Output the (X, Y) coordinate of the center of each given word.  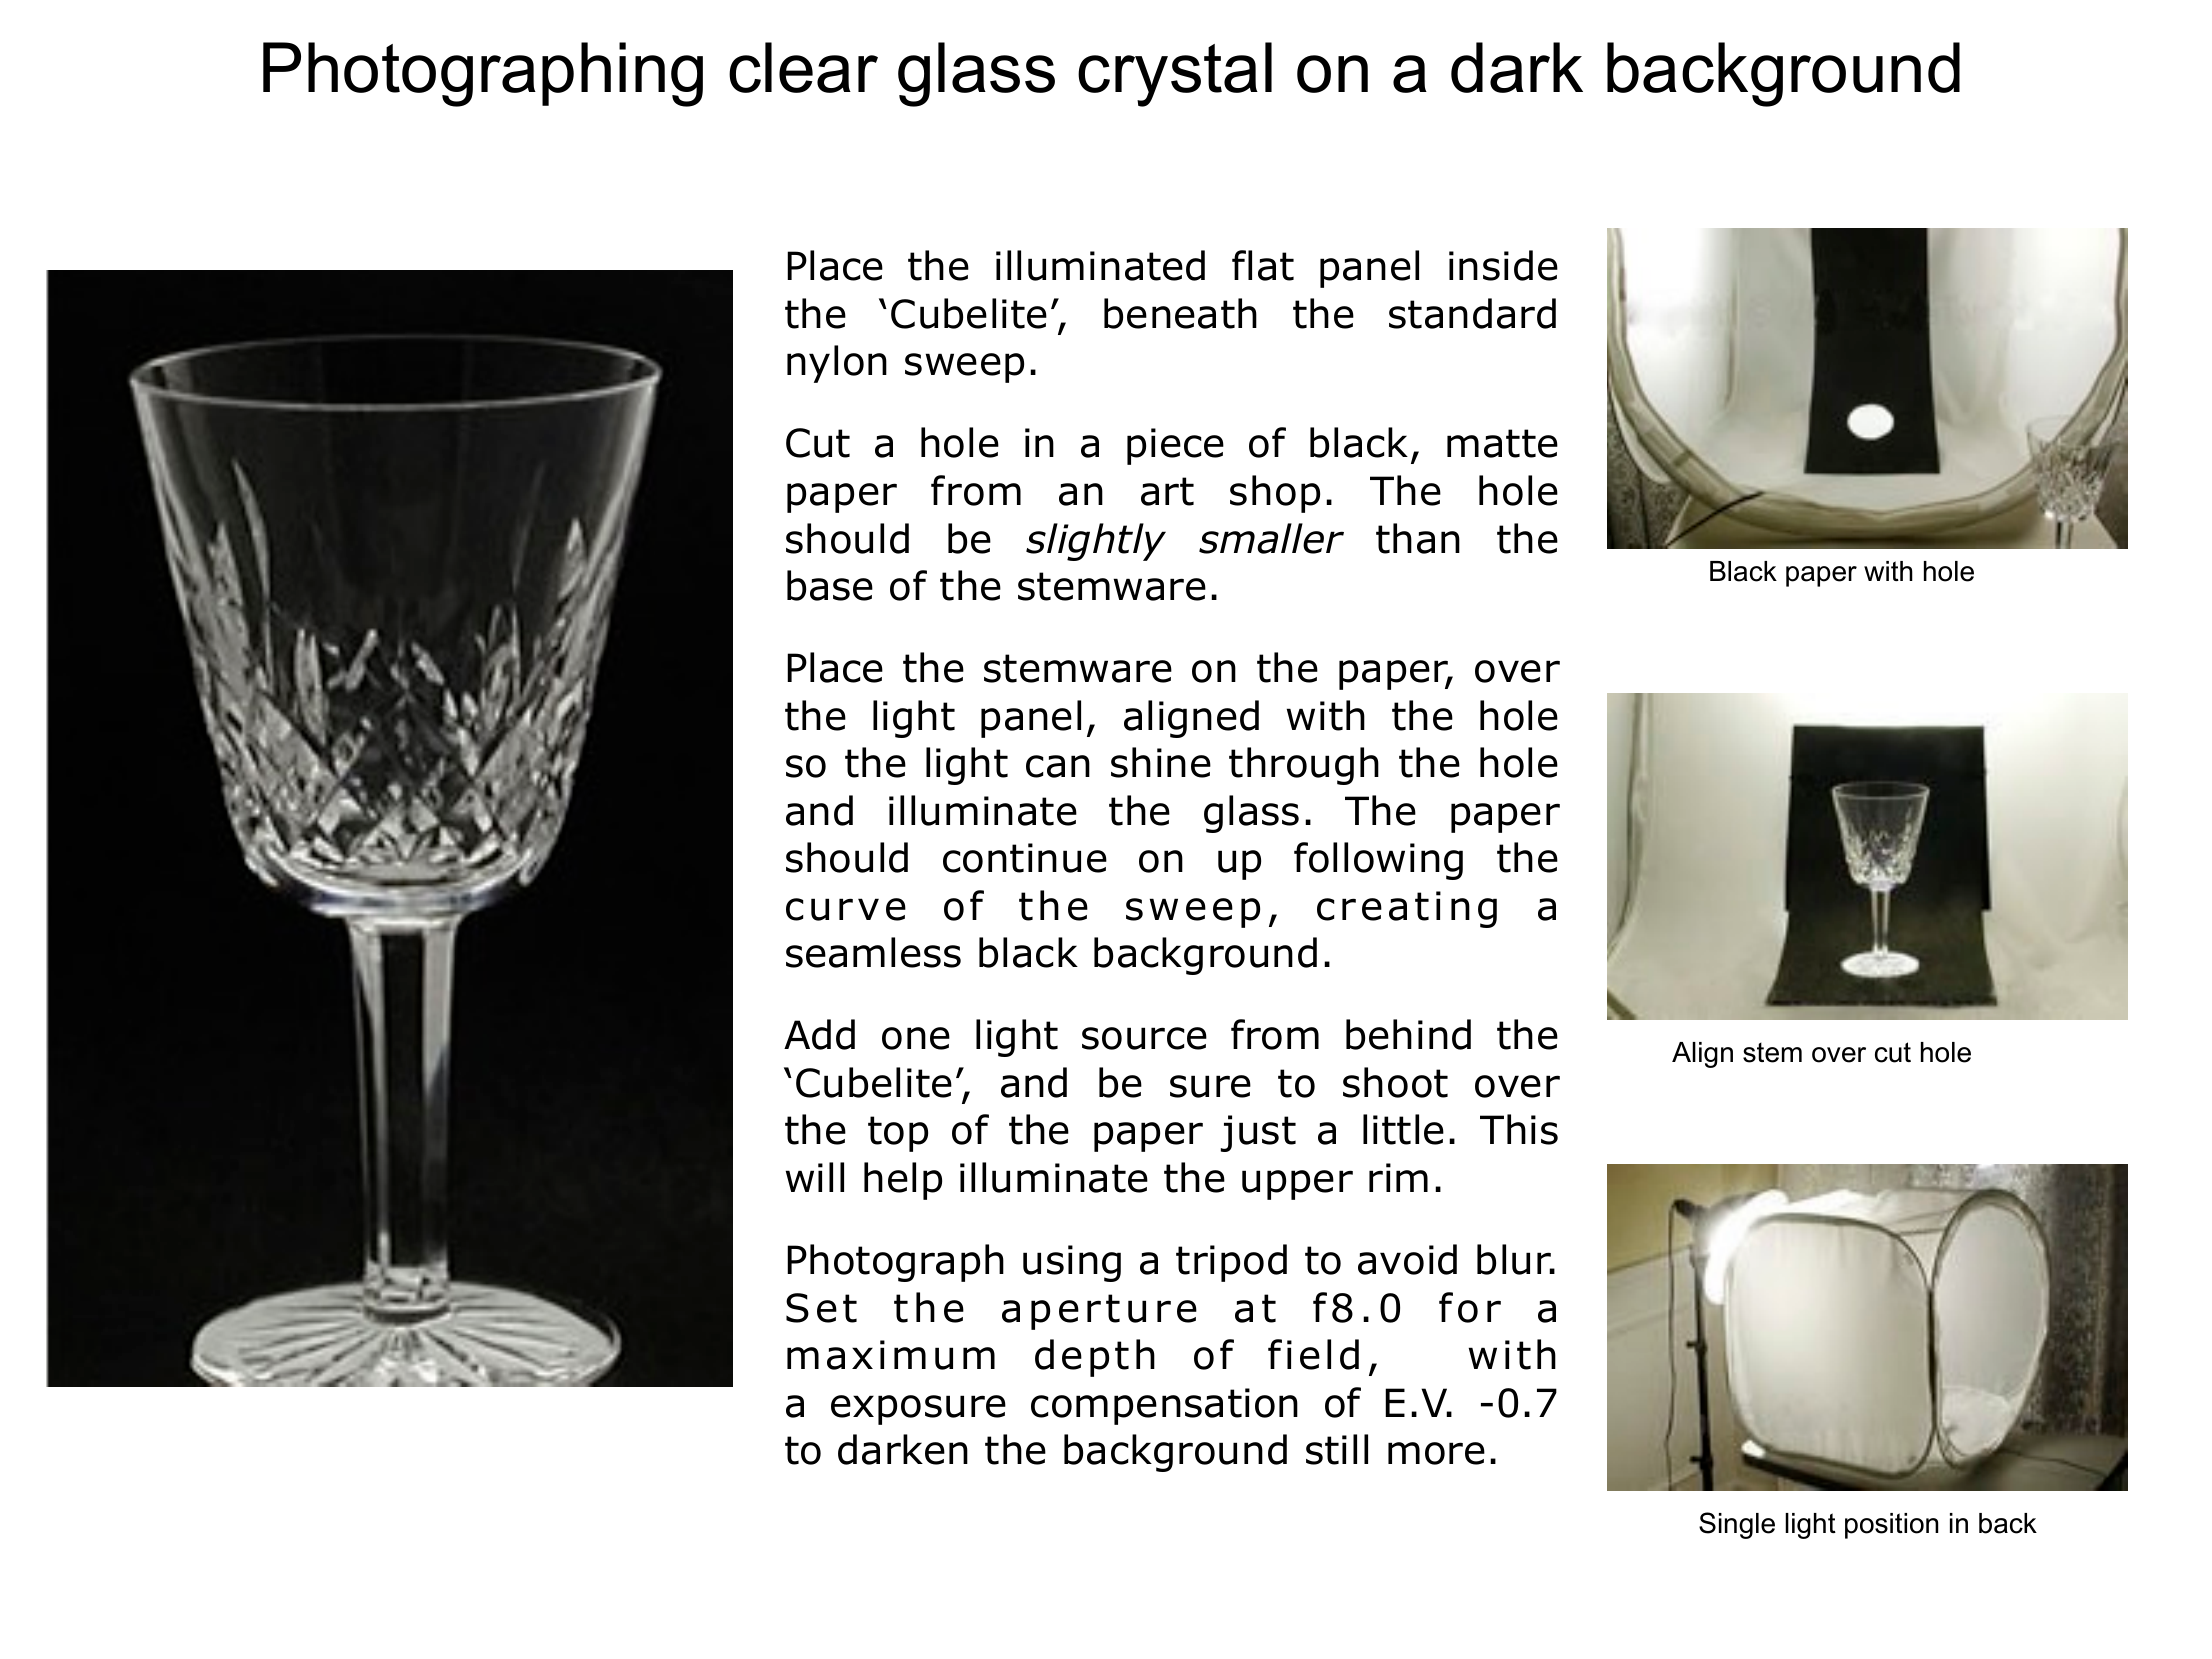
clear (803, 67)
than (1418, 538)
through (1304, 766)
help (903, 1181)
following (1378, 861)
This (1519, 1129)
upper (1297, 1185)
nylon (837, 364)
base (830, 585)
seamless (873, 952)
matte (1502, 443)
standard (1472, 313)
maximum (891, 1355)
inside (1503, 265)
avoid (1407, 1259)
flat (1263, 265)
